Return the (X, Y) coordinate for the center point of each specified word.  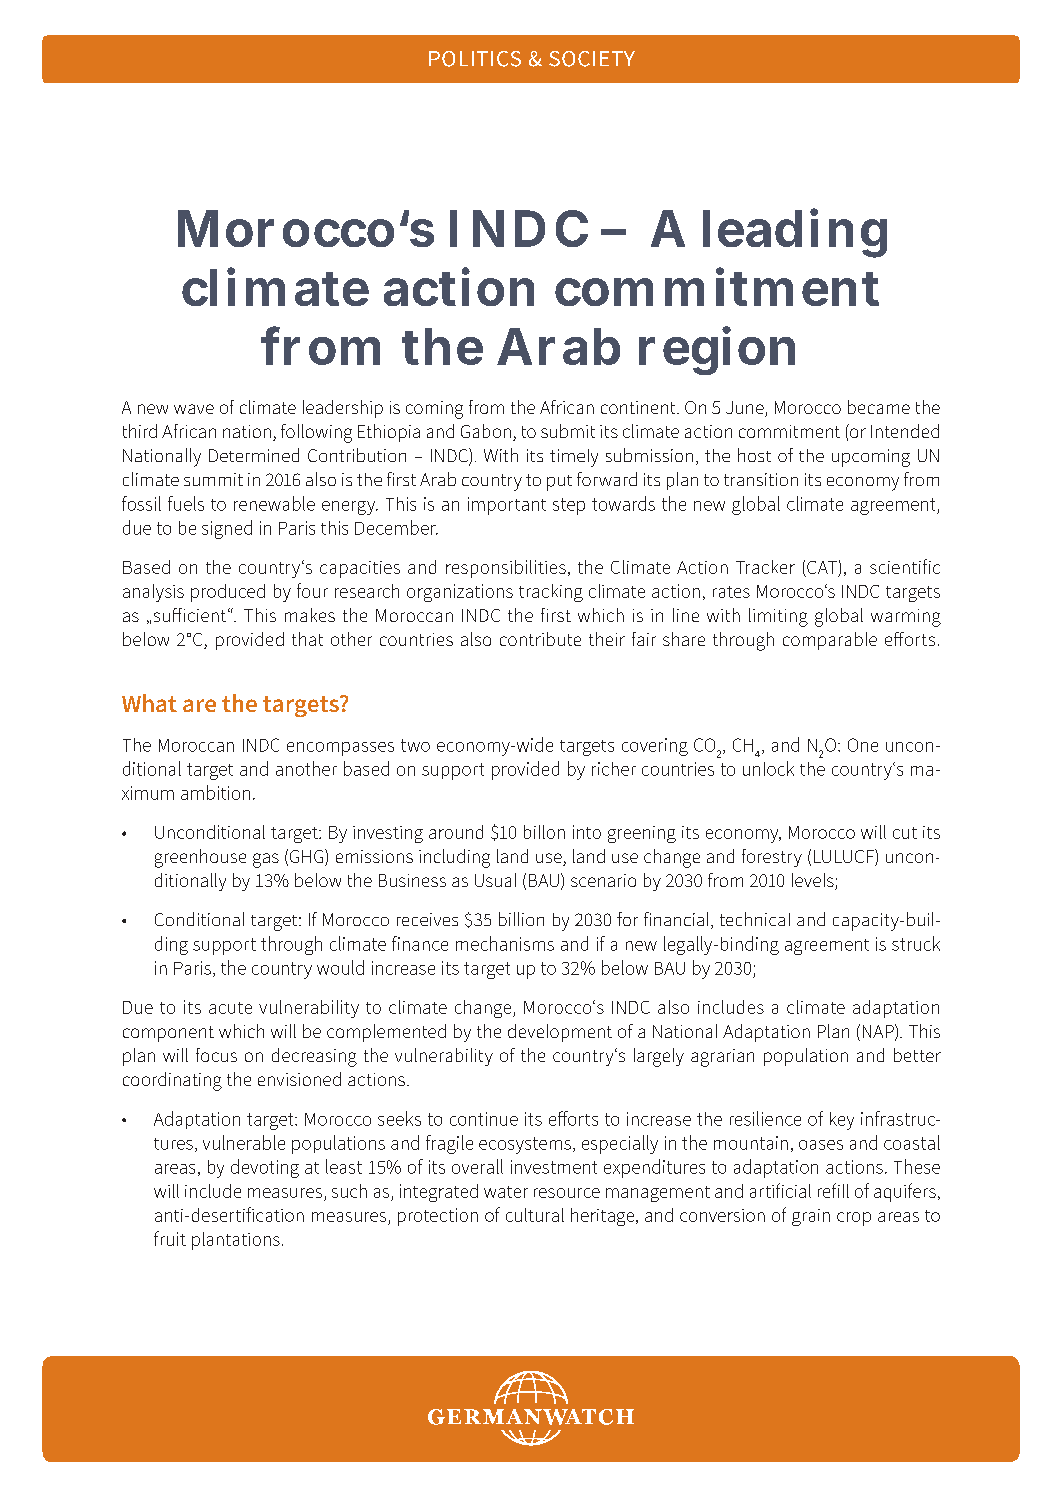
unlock (768, 768)
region (717, 351)
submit (568, 431)
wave (194, 409)
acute (230, 1008)
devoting (265, 1168)
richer (614, 769)
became (879, 407)
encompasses (340, 749)
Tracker (765, 567)
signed (227, 529)
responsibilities (506, 569)
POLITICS (475, 59)
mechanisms (505, 943)
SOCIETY (592, 59)
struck (916, 943)
